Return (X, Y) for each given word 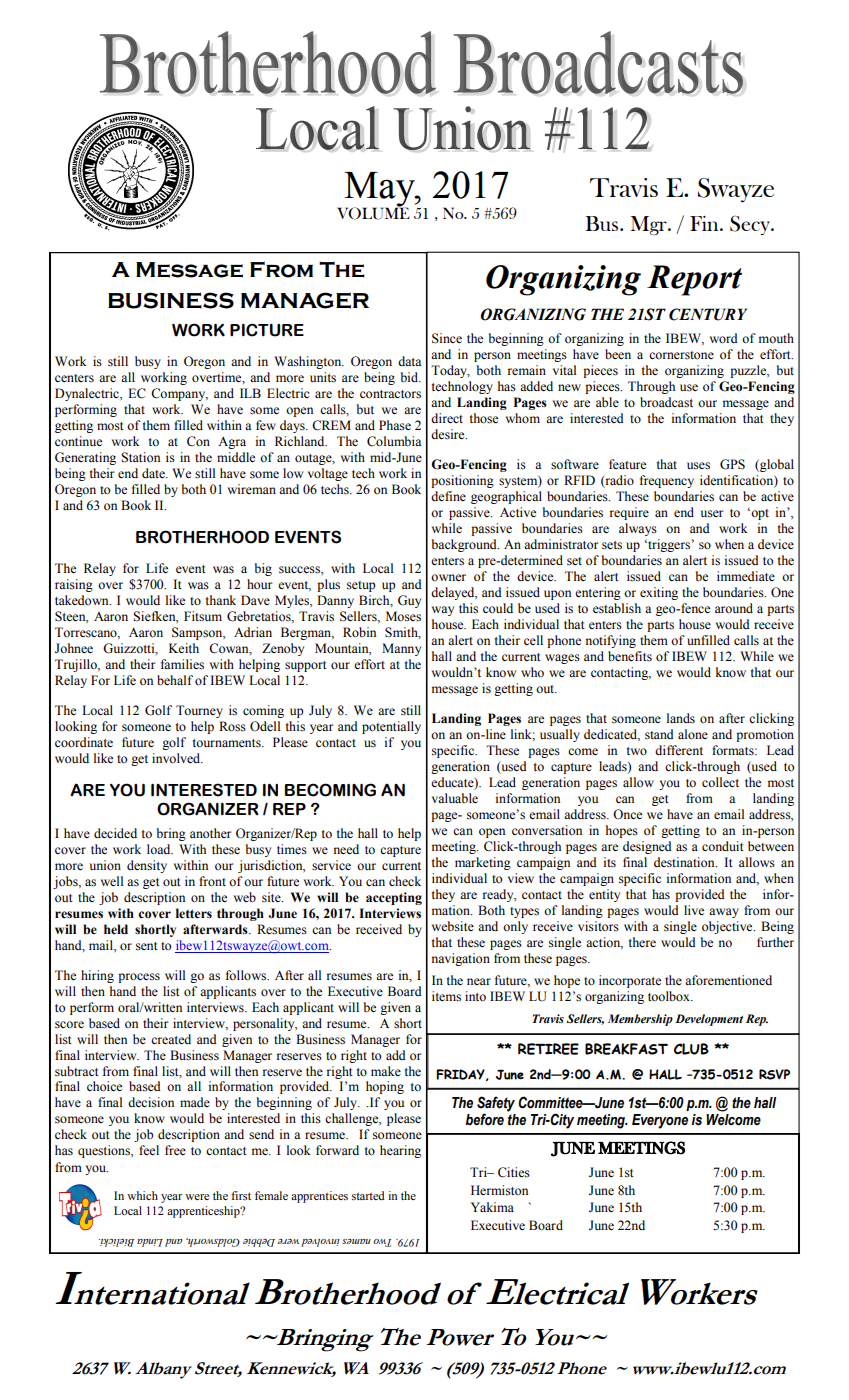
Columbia (394, 441)
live (694, 910)
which (142, 1195)
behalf (175, 680)
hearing (400, 1151)
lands (681, 718)
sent (147, 946)
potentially (391, 727)
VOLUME (373, 212)
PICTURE (267, 330)
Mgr (649, 225)
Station (140, 457)
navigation (461, 959)
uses (698, 466)
